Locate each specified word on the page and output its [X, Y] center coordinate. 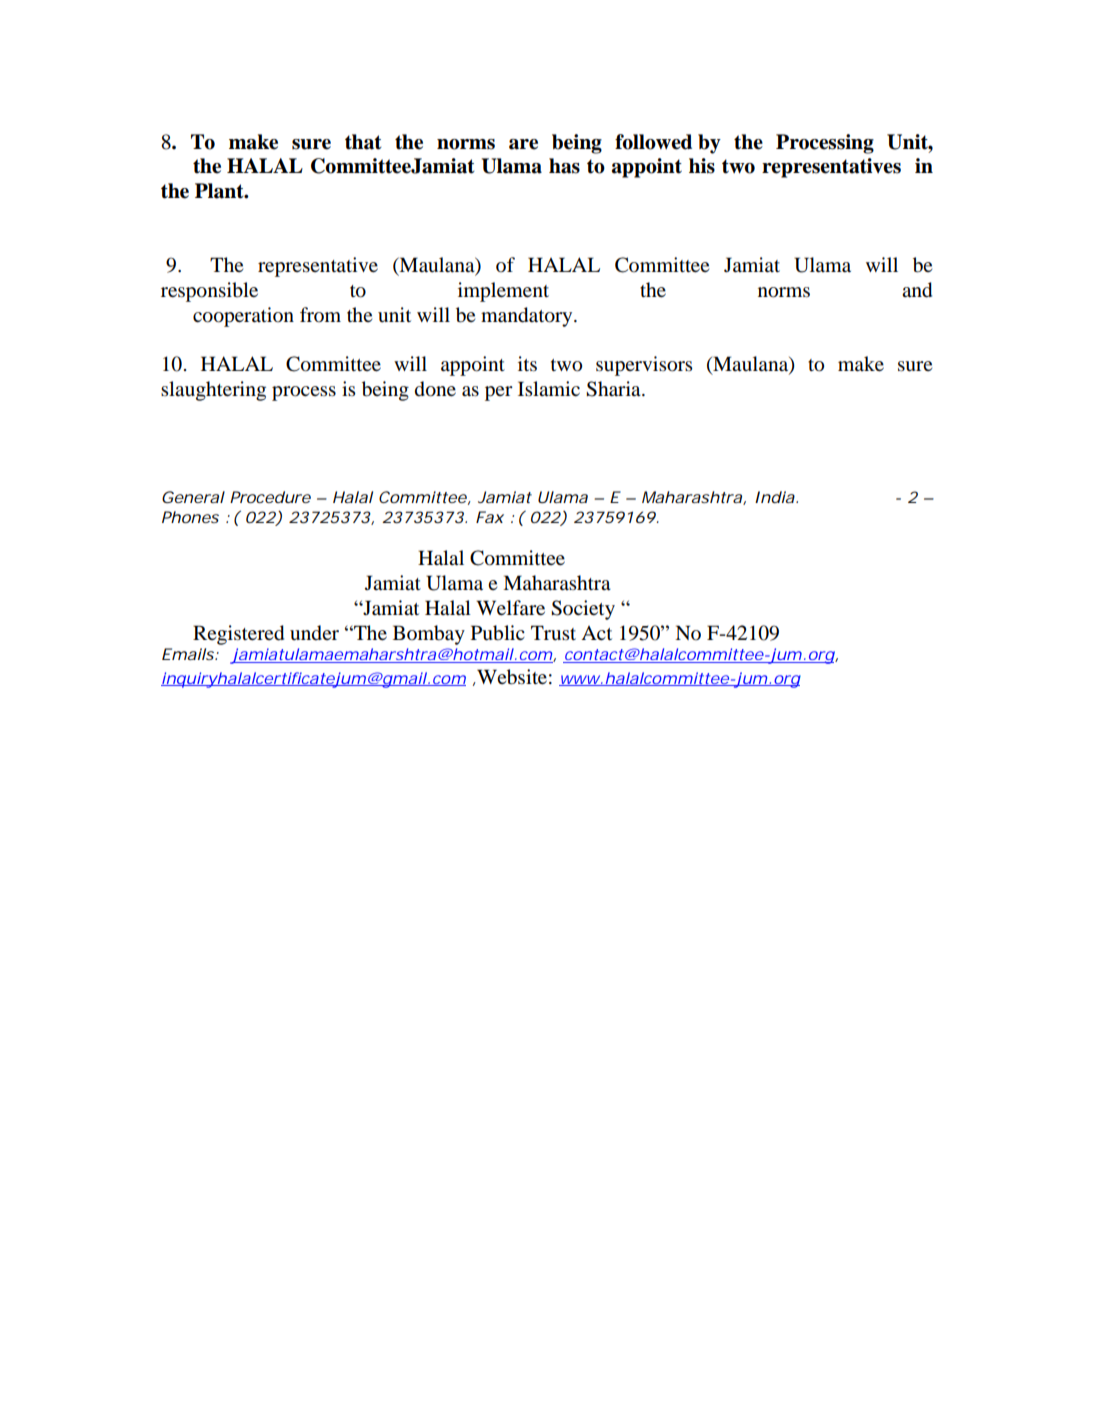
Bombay [429, 635]
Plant [220, 191]
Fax [490, 517]
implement [503, 292]
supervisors [644, 366]
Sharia [614, 389]
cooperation [243, 317]
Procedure [270, 497]
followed [653, 142]
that [363, 142]
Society [583, 610]
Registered [238, 635]
